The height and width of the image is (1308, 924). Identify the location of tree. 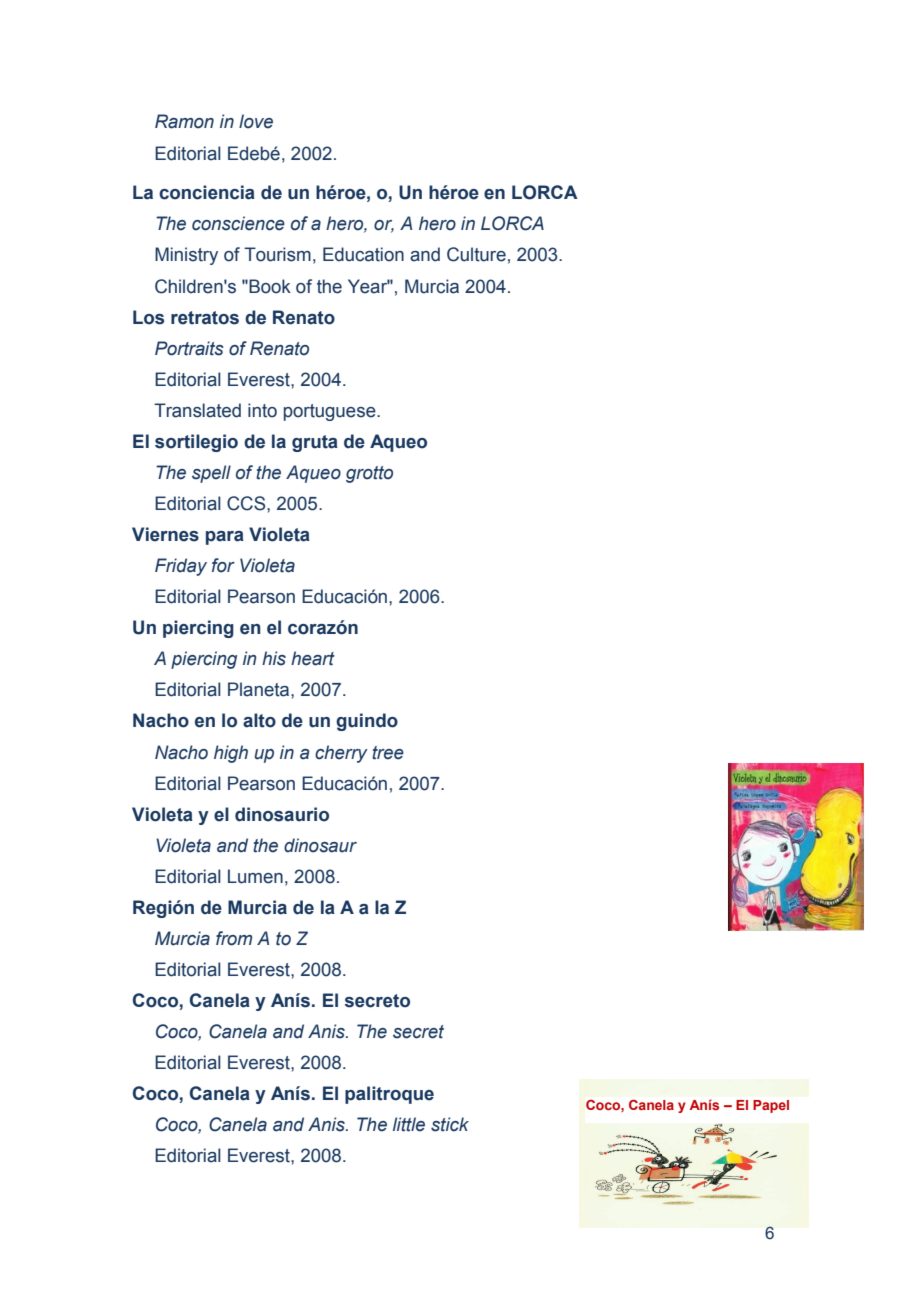
(388, 753).
